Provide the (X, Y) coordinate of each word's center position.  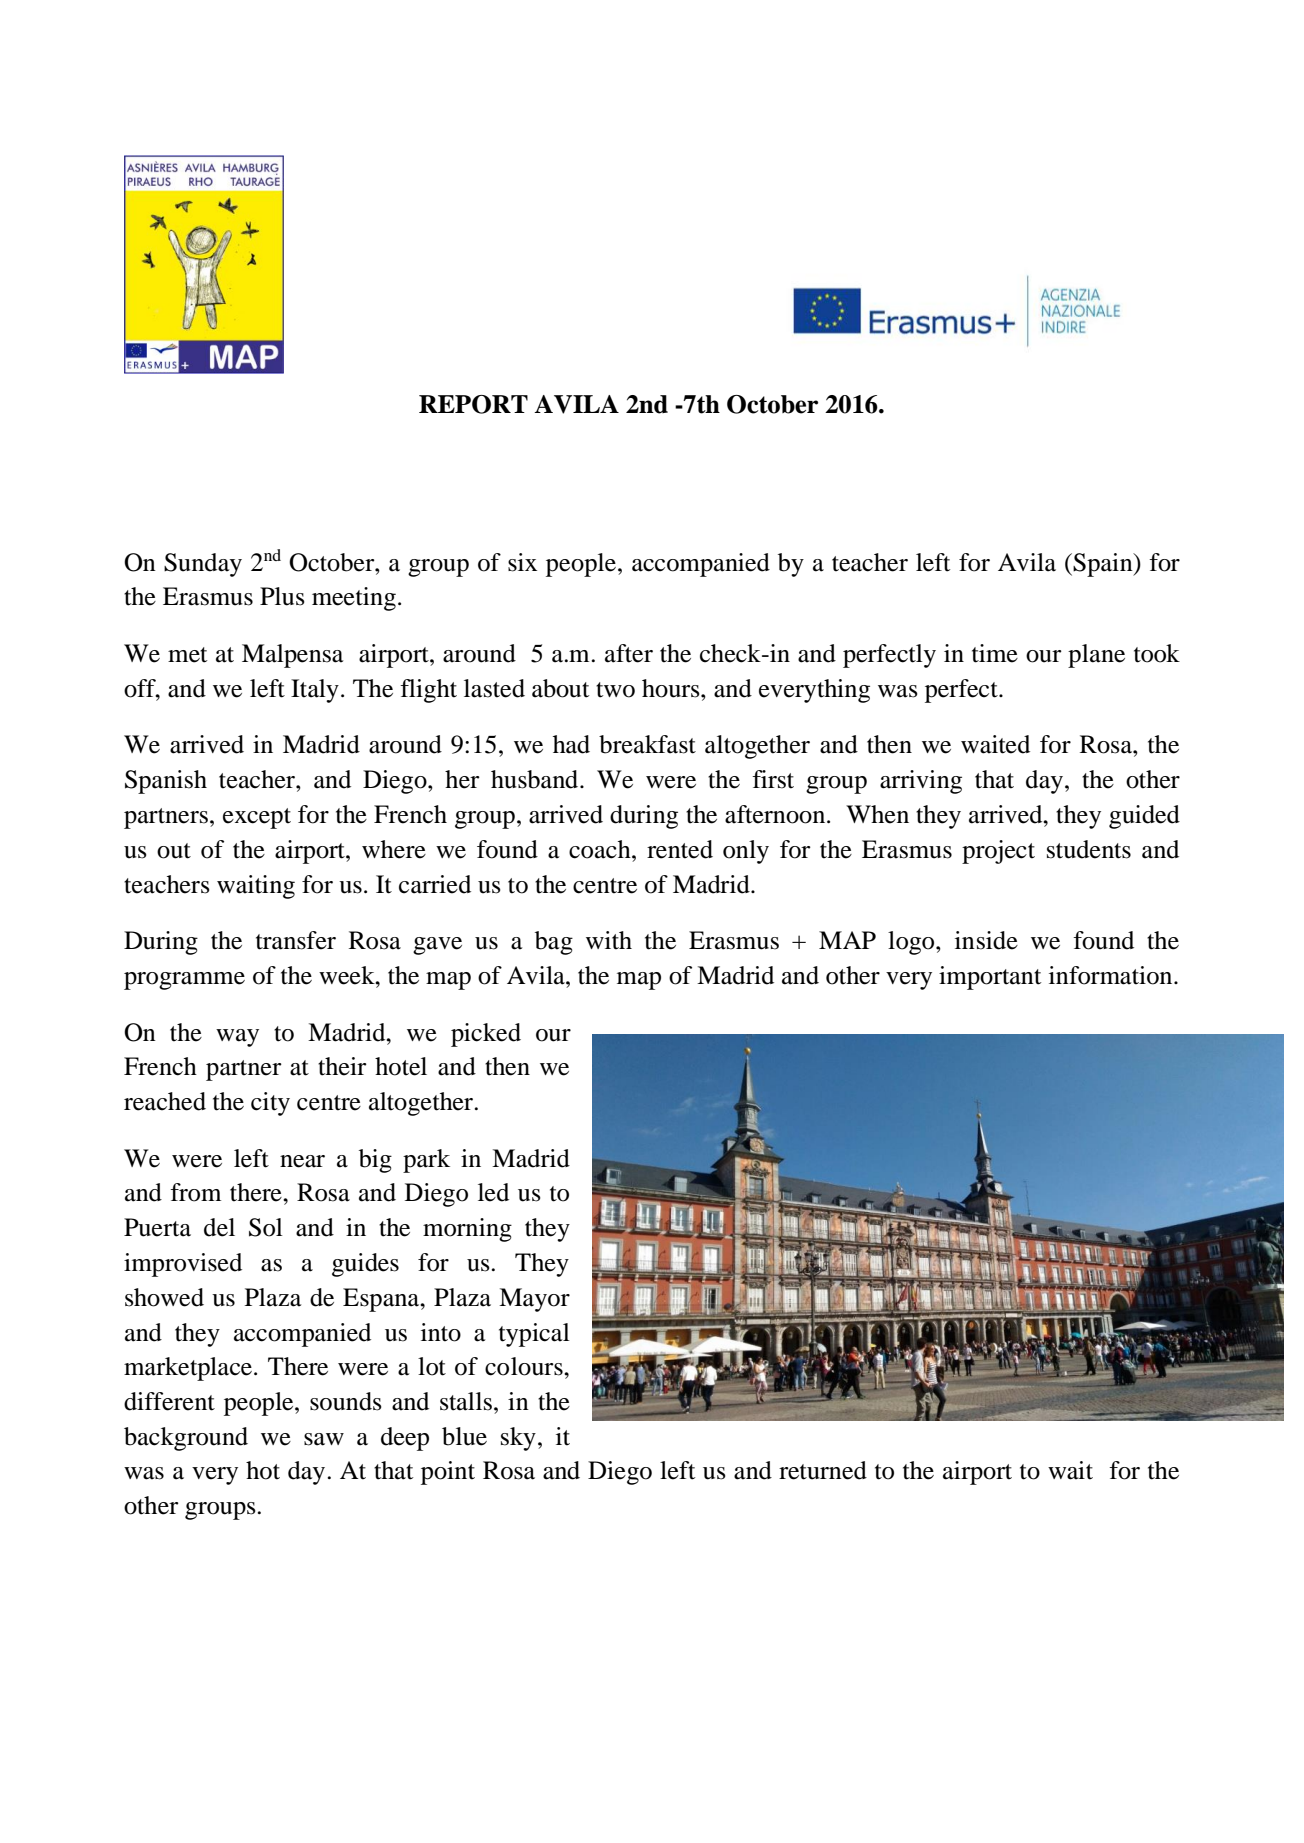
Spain (1104, 565)
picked (486, 1035)
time (995, 653)
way (237, 1038)
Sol (266, 1227)
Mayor (534, 1300)
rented (680, 849)
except (257, 818)
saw (324, 1439)
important (990, 978)
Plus (282, 596)
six (522, 562)
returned (823, 1470)
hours (672, 688)
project (998, 852)
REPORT (473, 404)
